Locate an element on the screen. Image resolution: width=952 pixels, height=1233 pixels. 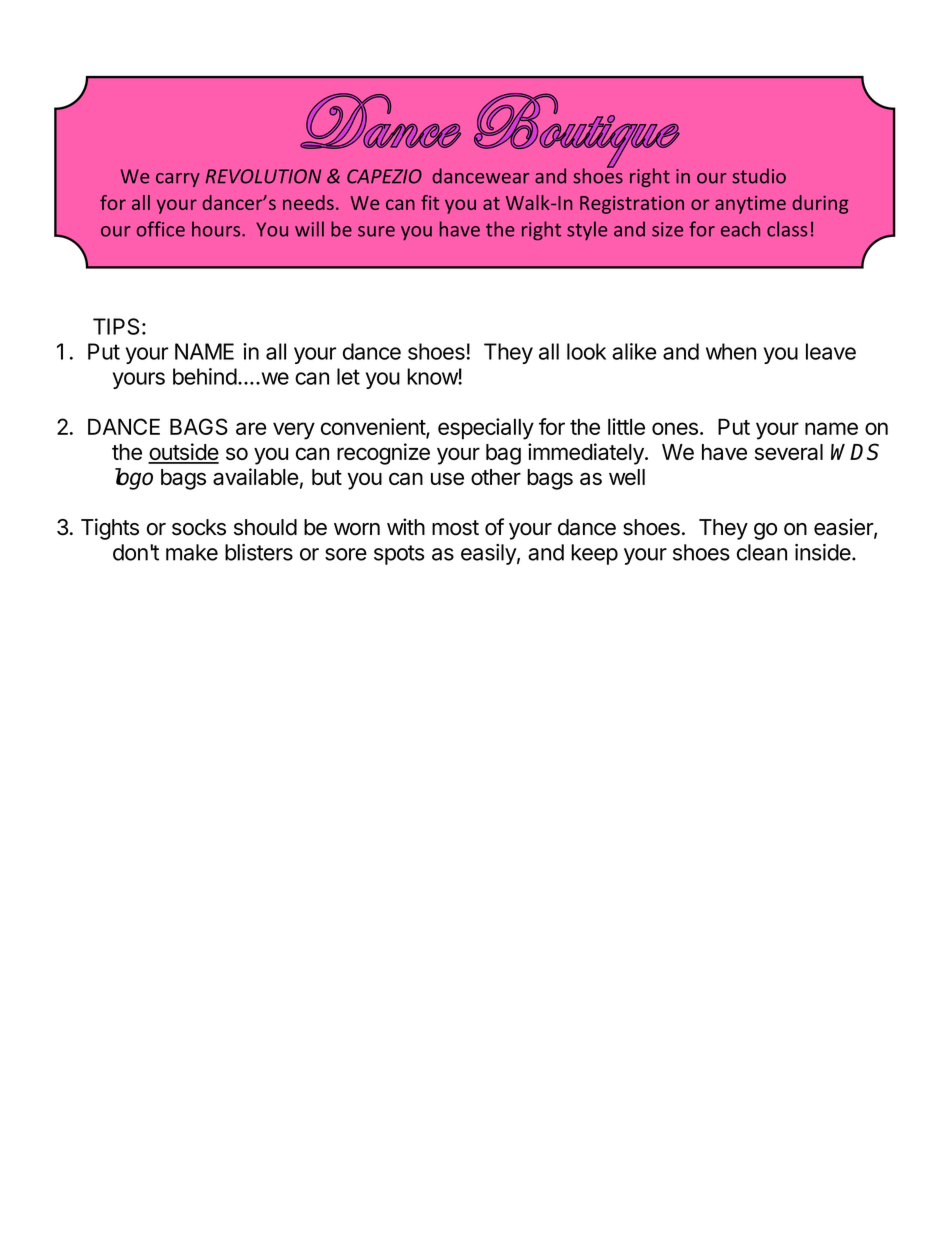
when is located at coordinates (731, 351).
